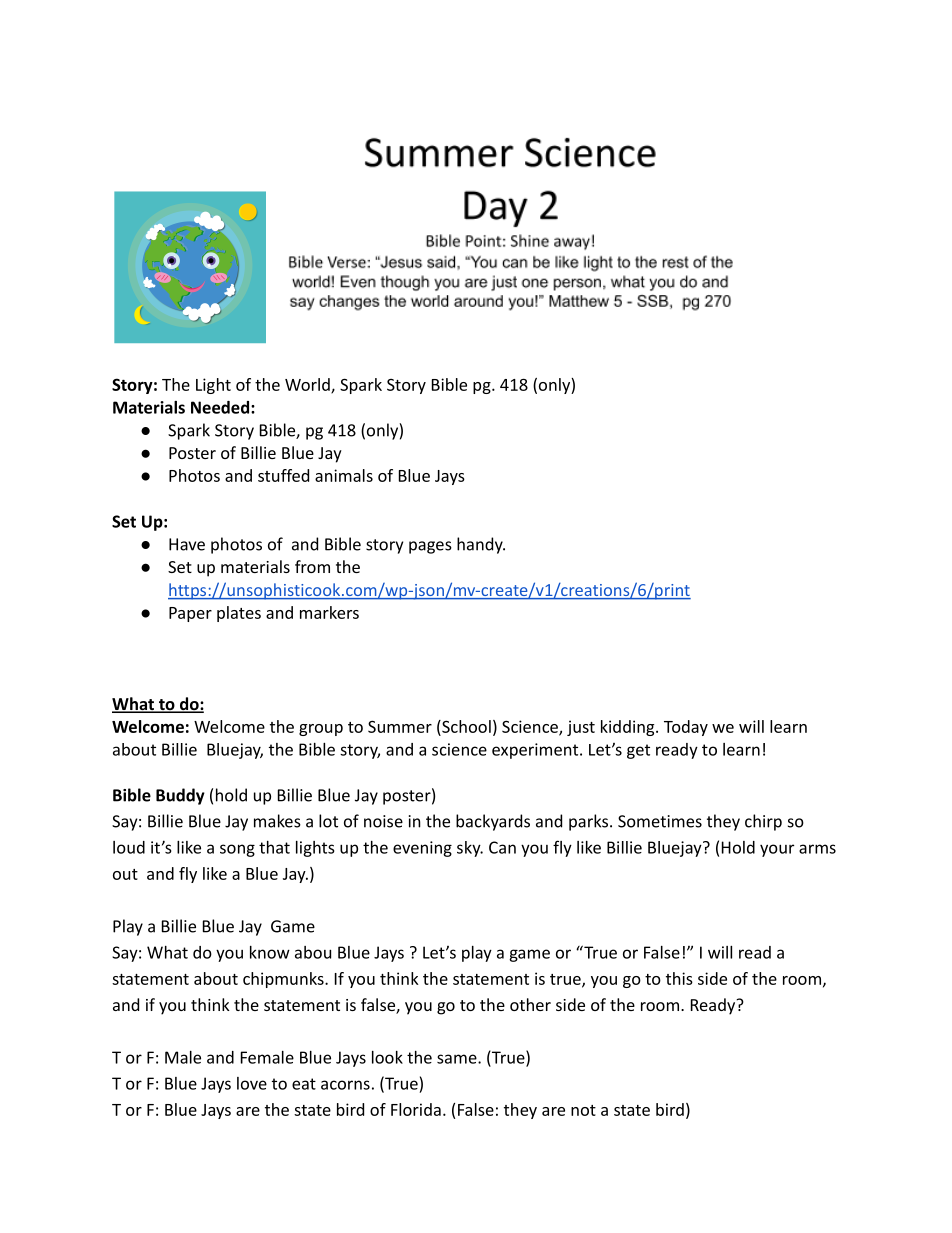 The height and width of the document is (1233, 952). What do you see at coordinates (252, 1083) in the document?
I see `love` at bounding box center [252, 1083].
